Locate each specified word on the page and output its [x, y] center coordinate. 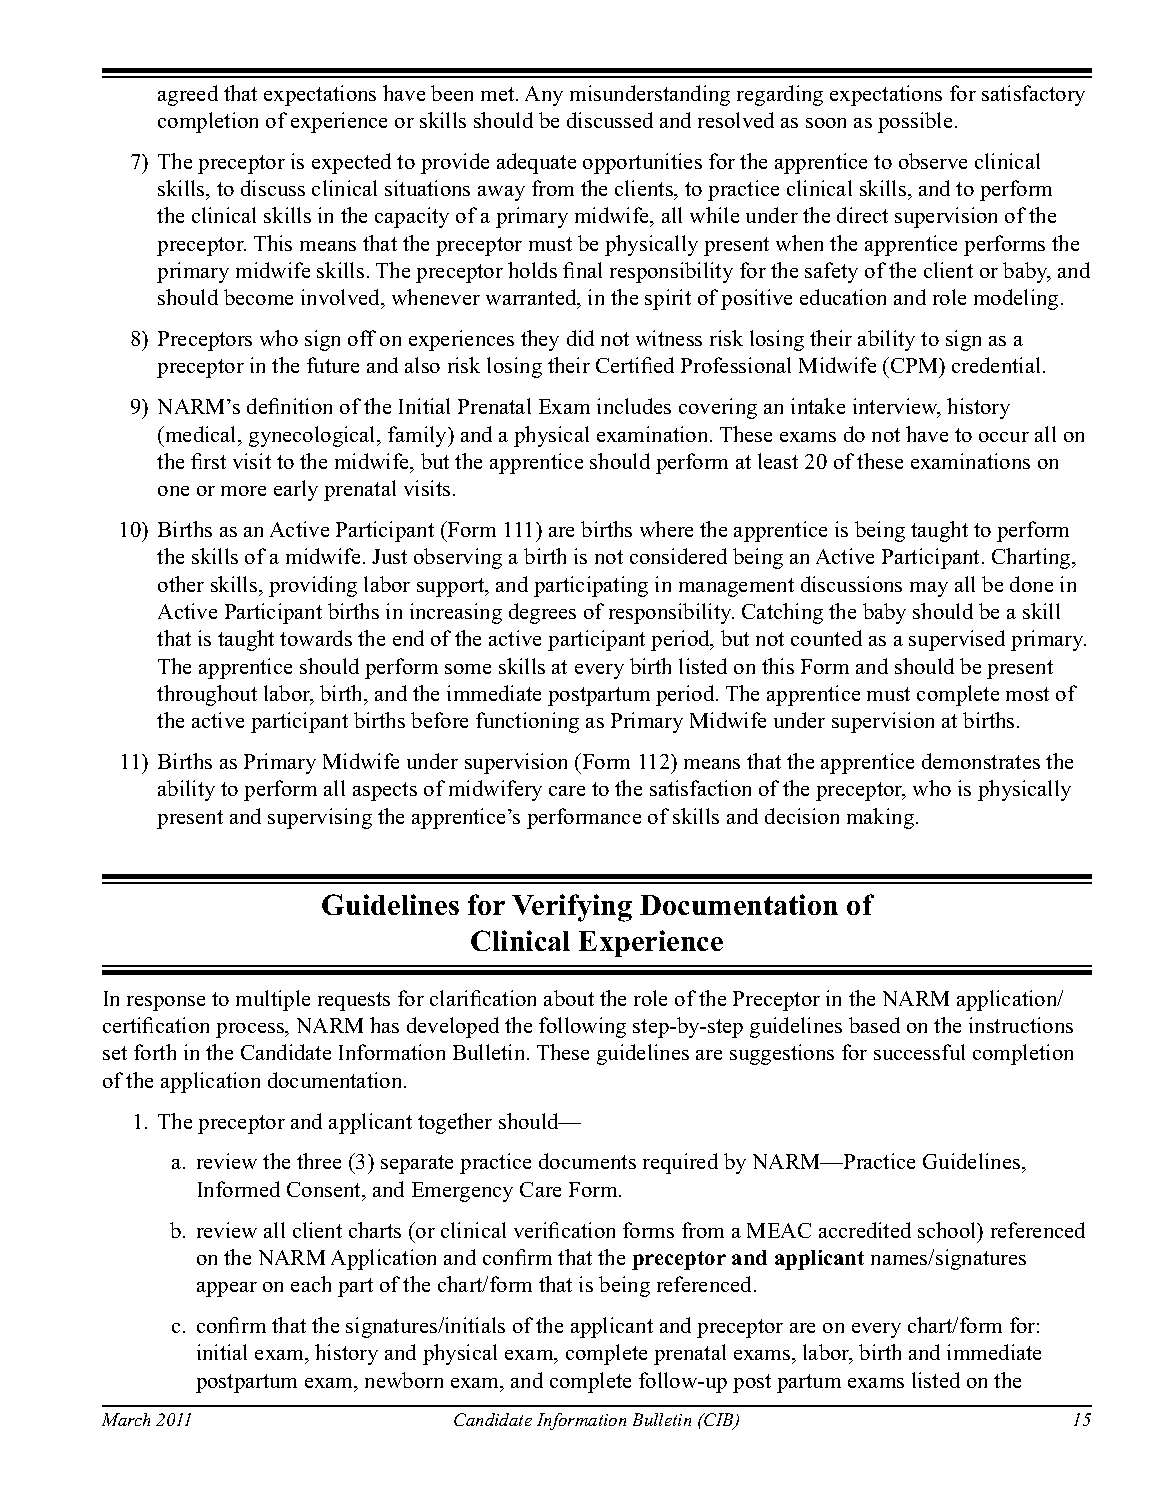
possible [915, 122]
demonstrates [981, 761]
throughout [207, 695]
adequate [536, 163]
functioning [527, 722]
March [126, 1419]
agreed [188, 95]
